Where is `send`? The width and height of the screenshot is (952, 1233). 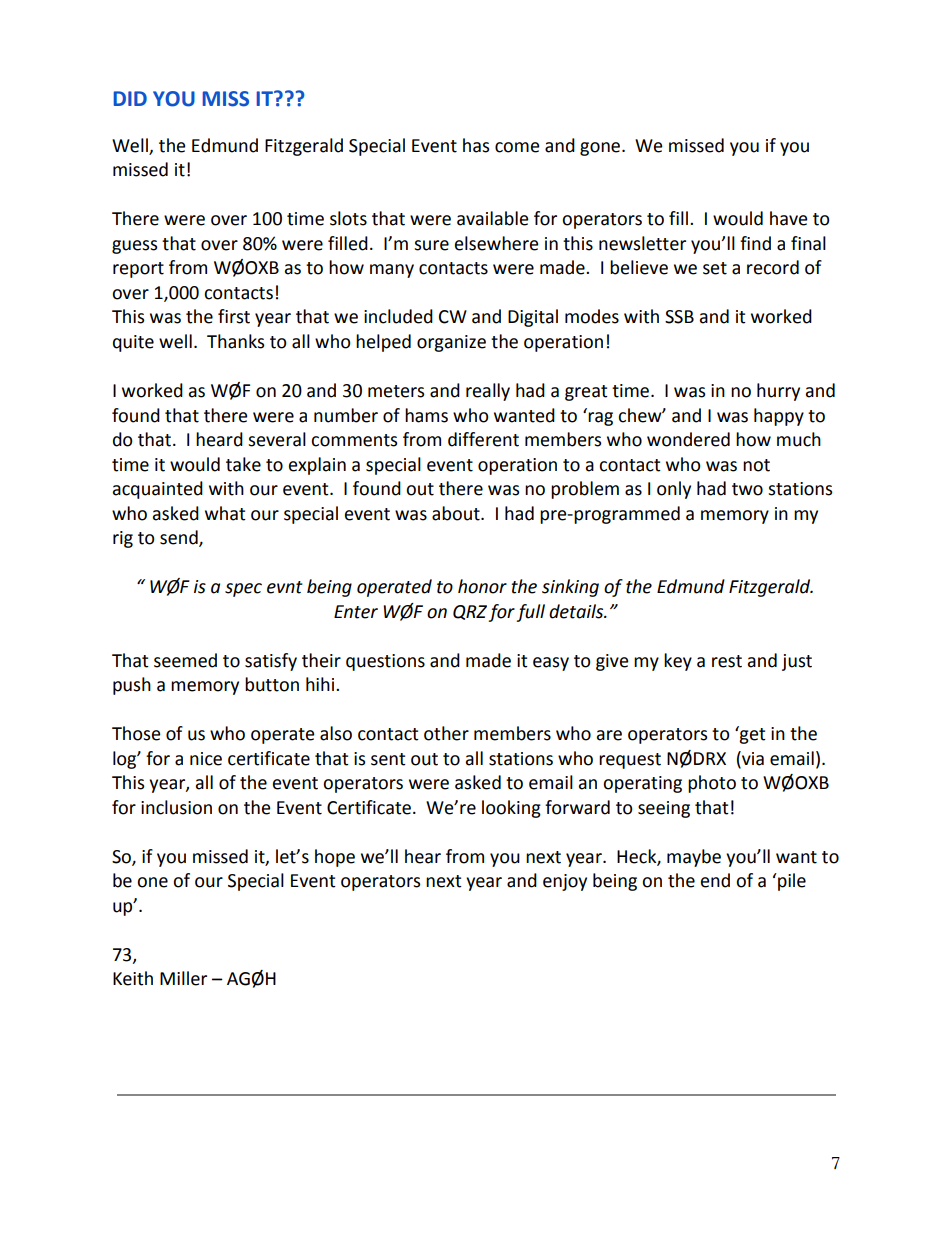 send is located at coordinates (180, 538).
